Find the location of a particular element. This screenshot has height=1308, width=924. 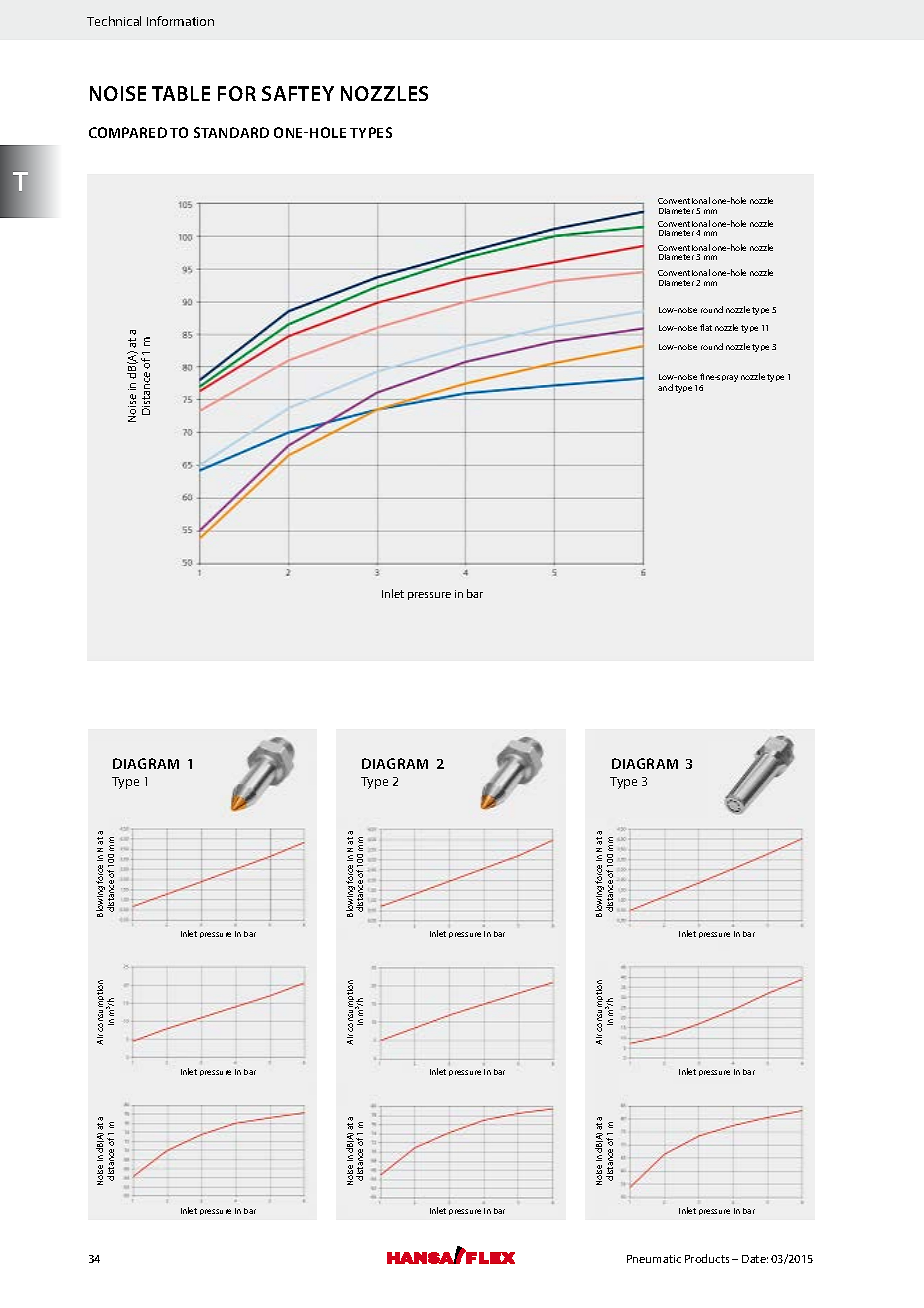

COMPARED is located at coordinates (128, 132).
